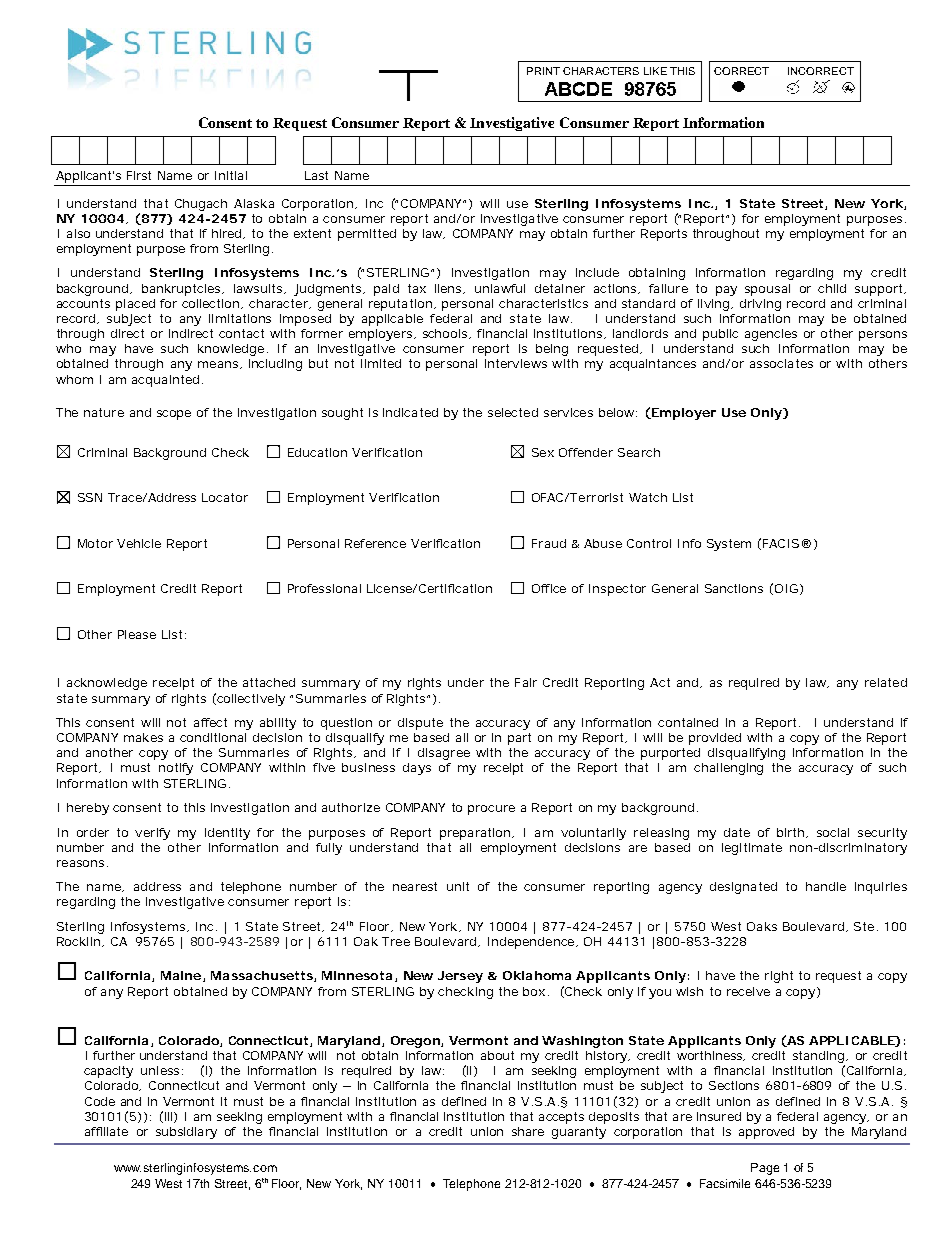 The image size is (952, 1233). Describe the element at coordinates (655, 71) in the screenshot. I see `LIKE` at that location.
